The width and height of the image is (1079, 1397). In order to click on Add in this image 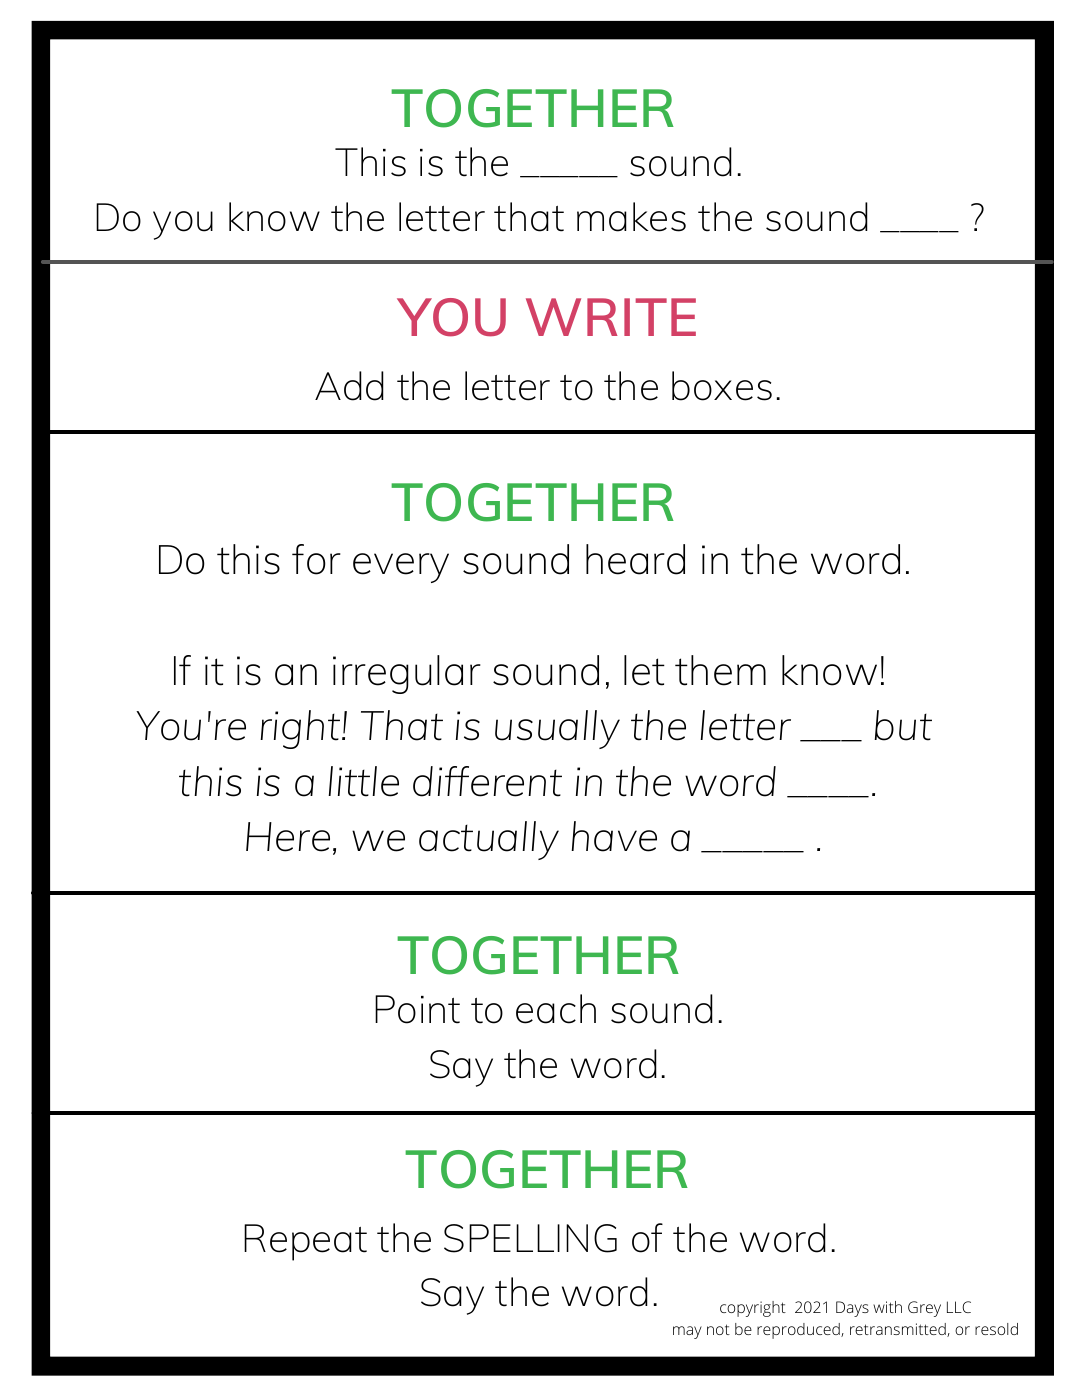, I will do `click(349, 386)`.
